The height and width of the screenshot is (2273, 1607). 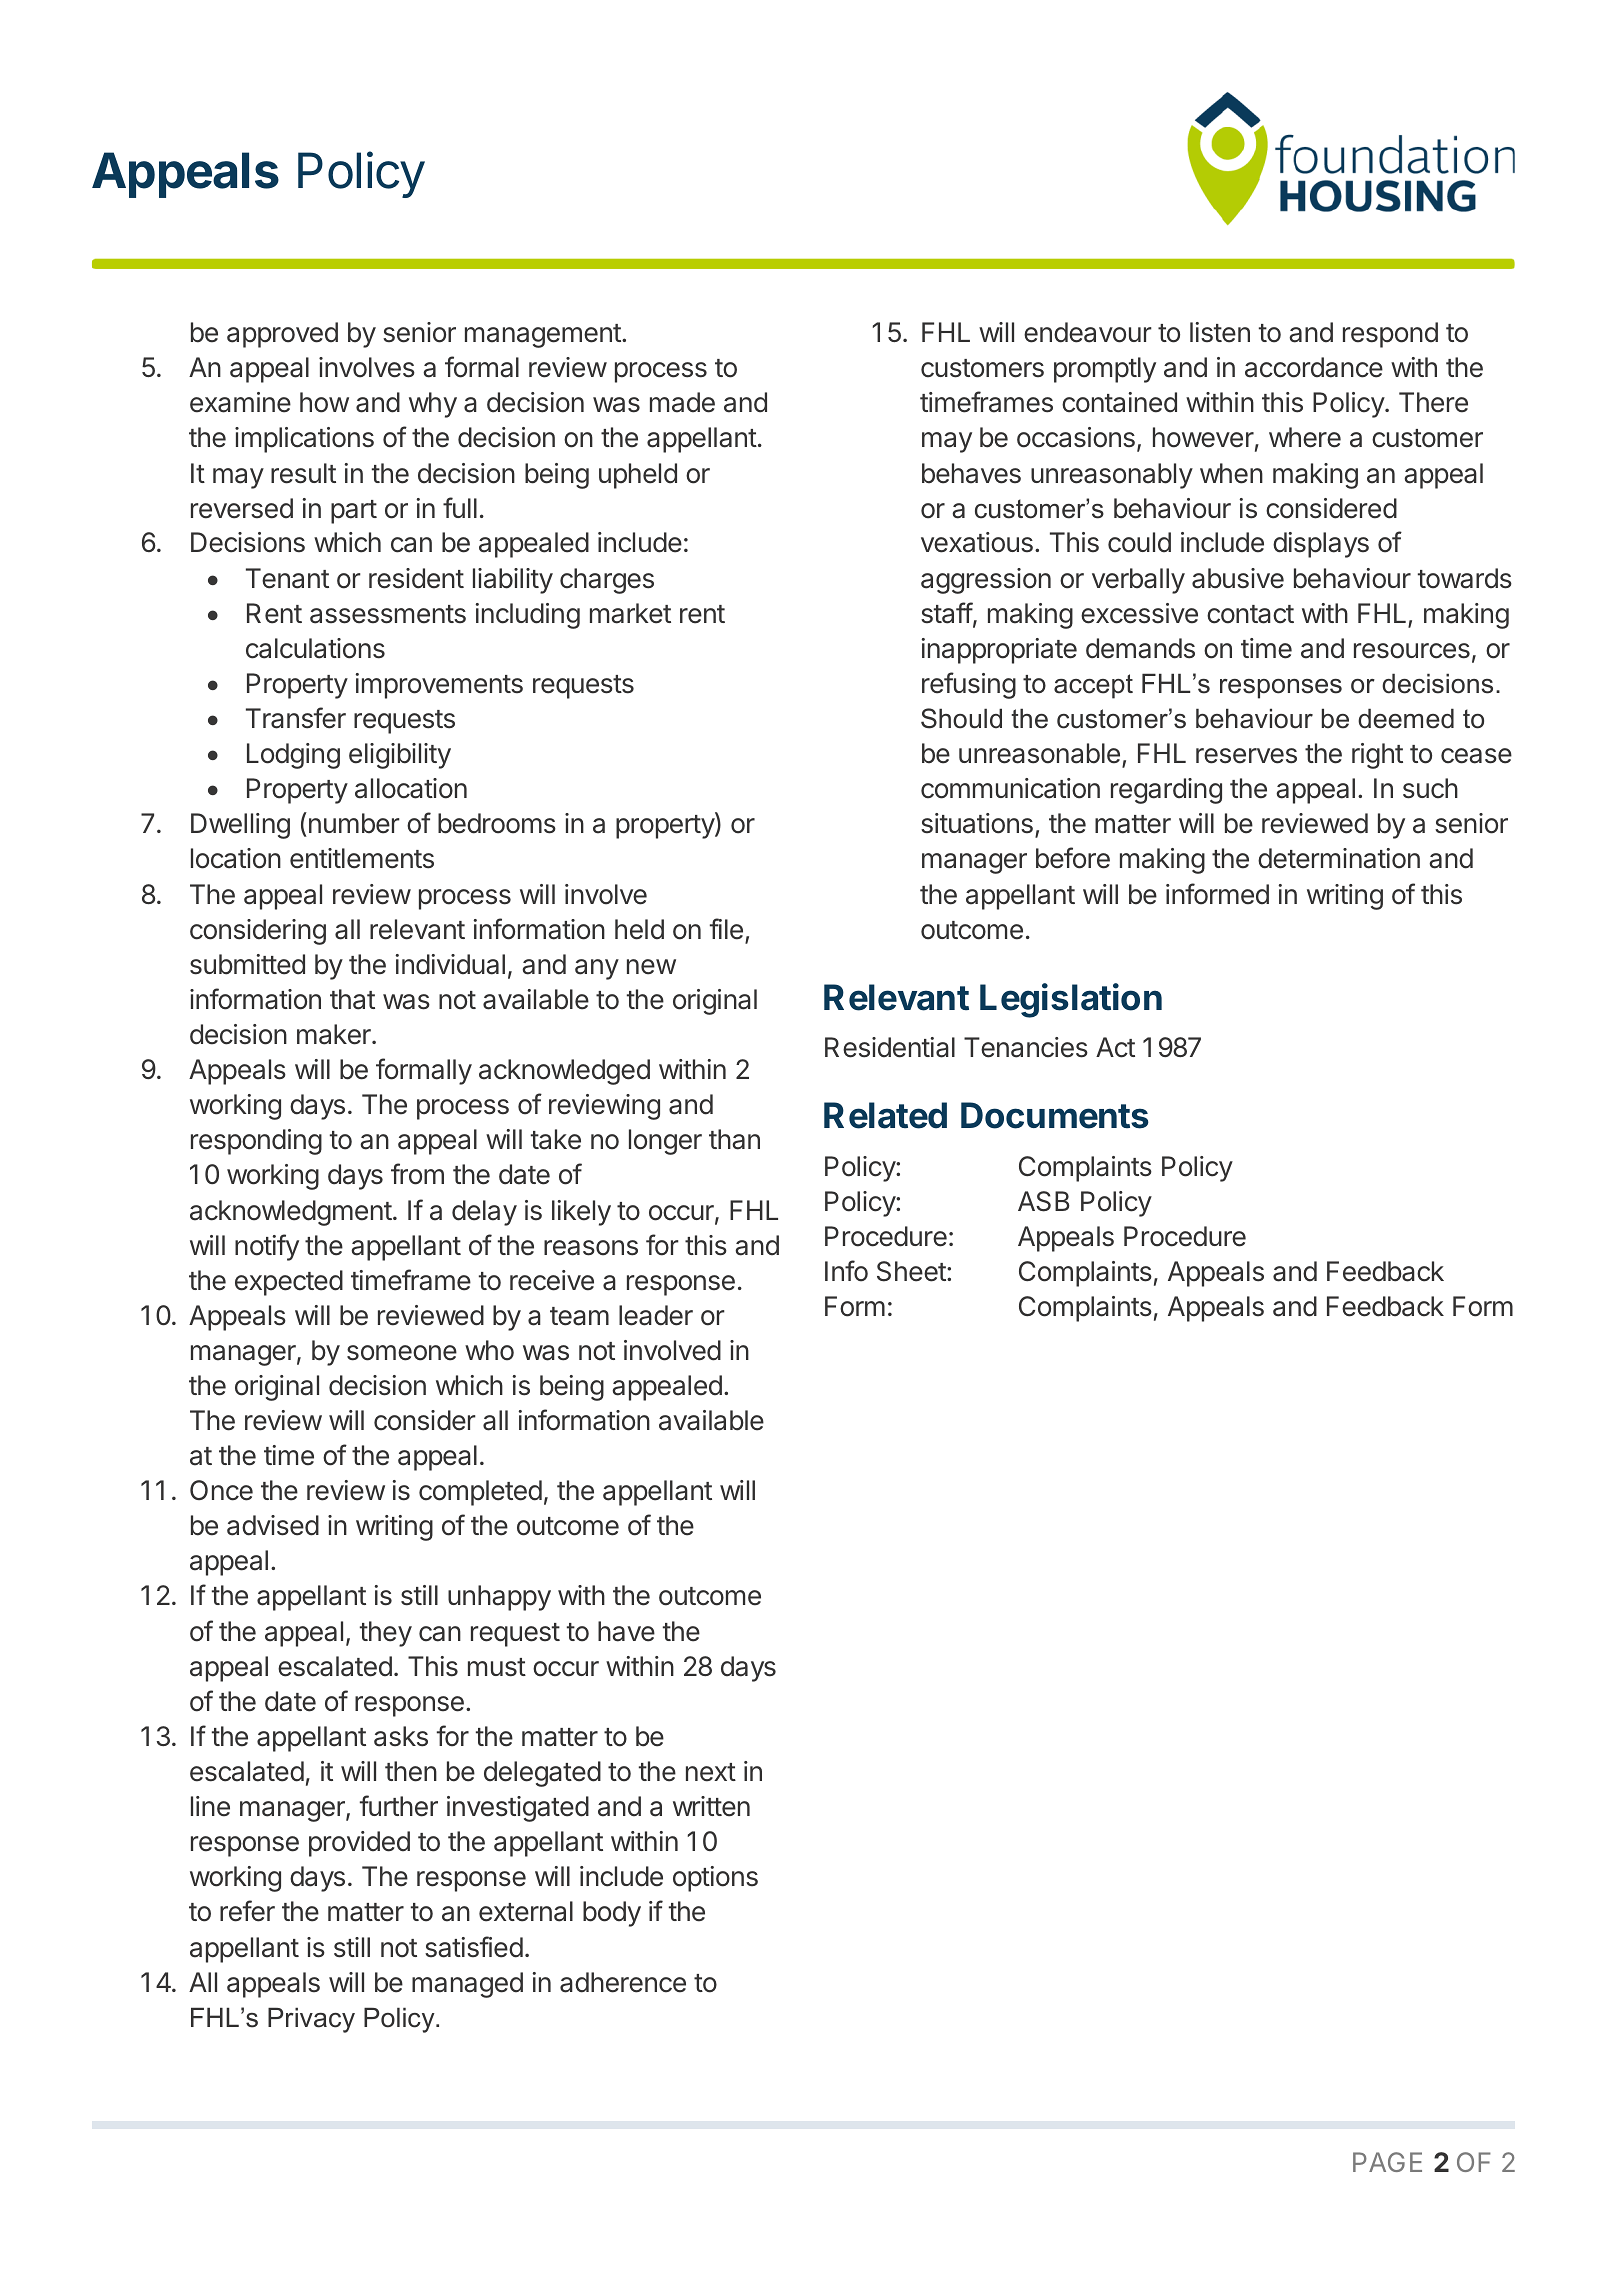 I want to click on made, so click(x=682, y=402).
